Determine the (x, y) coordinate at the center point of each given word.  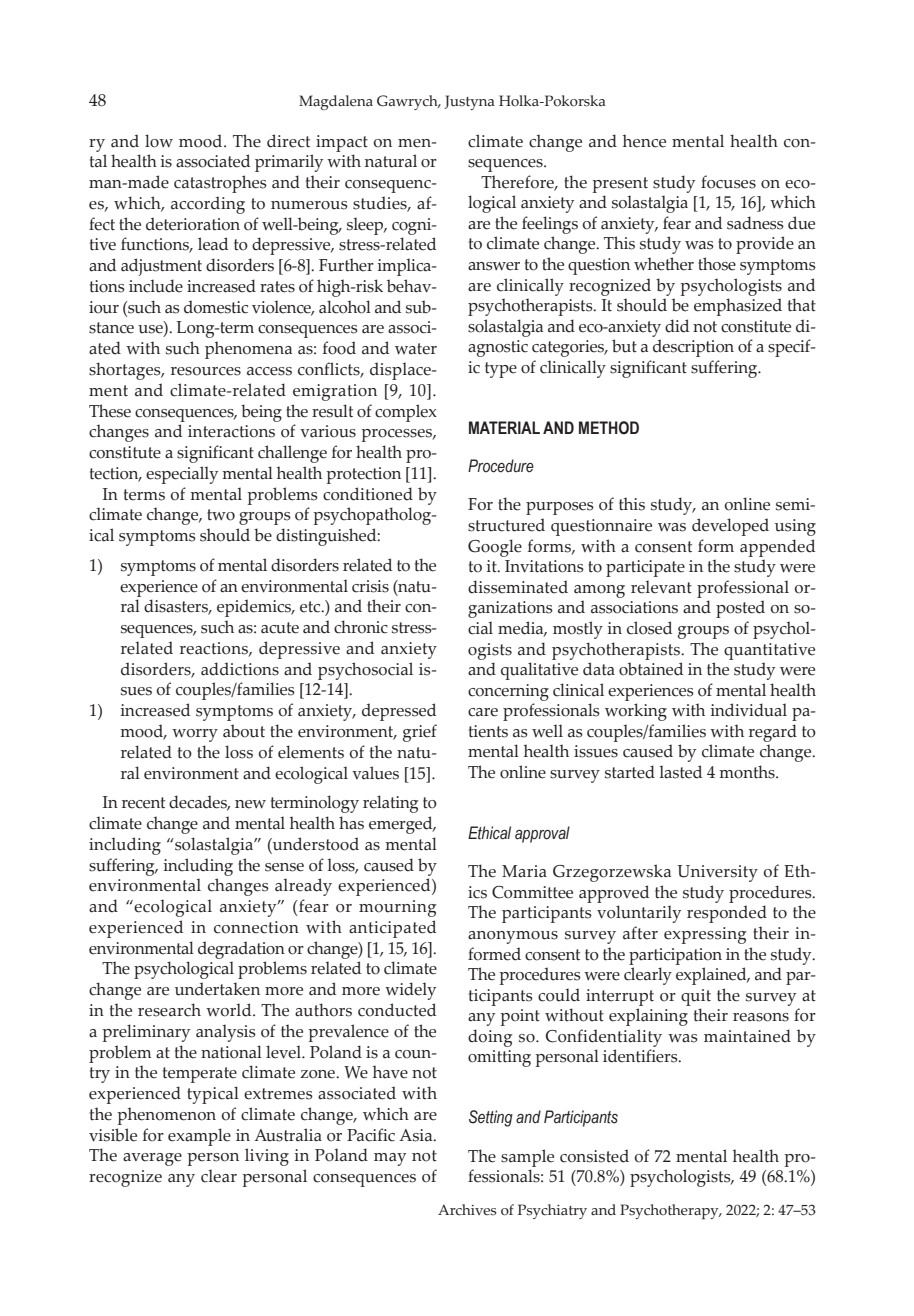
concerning (508, 692)
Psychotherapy (670, 1212)
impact (342, 143)
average (152, 1159)
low (159, 141)
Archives (467, 1210)
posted (740, 609)
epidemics (255, 608)
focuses (728, 182)
